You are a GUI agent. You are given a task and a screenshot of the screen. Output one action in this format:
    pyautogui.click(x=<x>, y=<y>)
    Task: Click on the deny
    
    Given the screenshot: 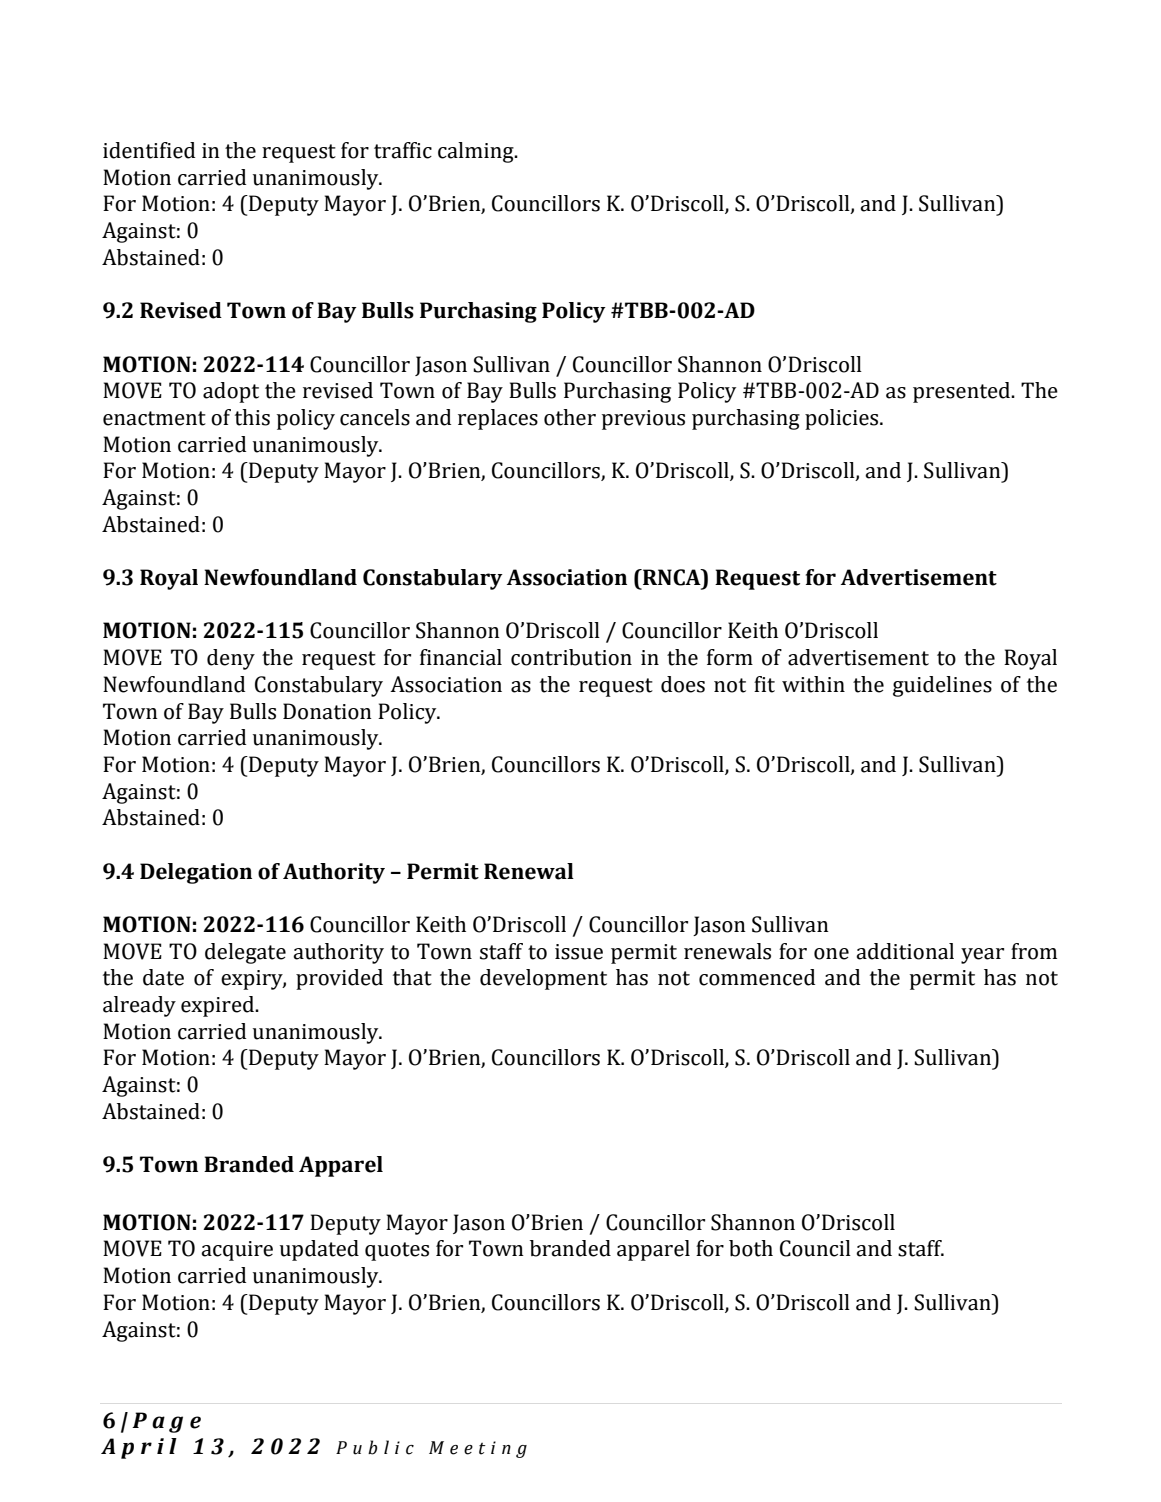 What is the action you would take?
    pyautogui.click(x=231, y=659)
